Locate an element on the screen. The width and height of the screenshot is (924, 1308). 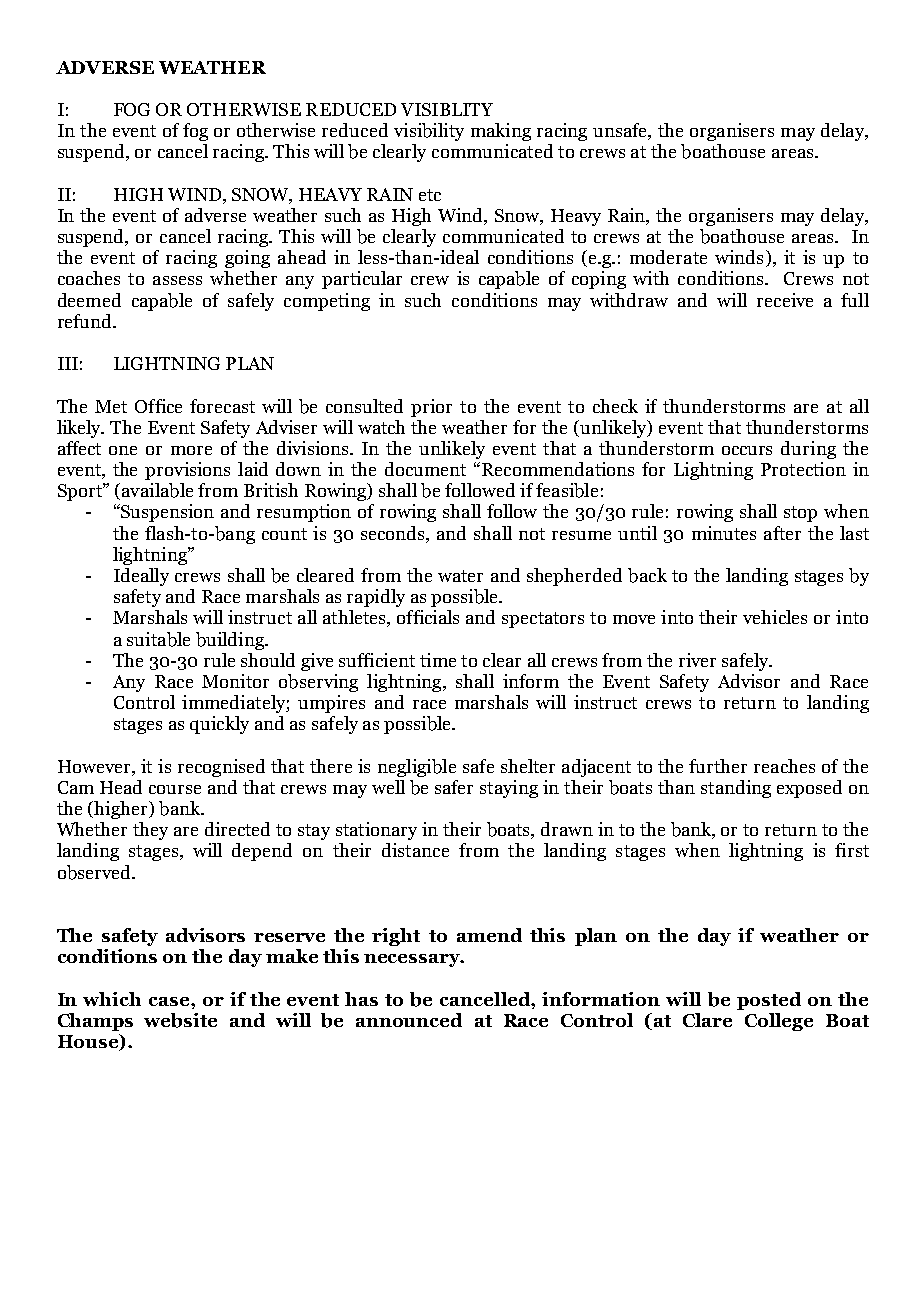
moderate is located at coordinates (668, 257).
